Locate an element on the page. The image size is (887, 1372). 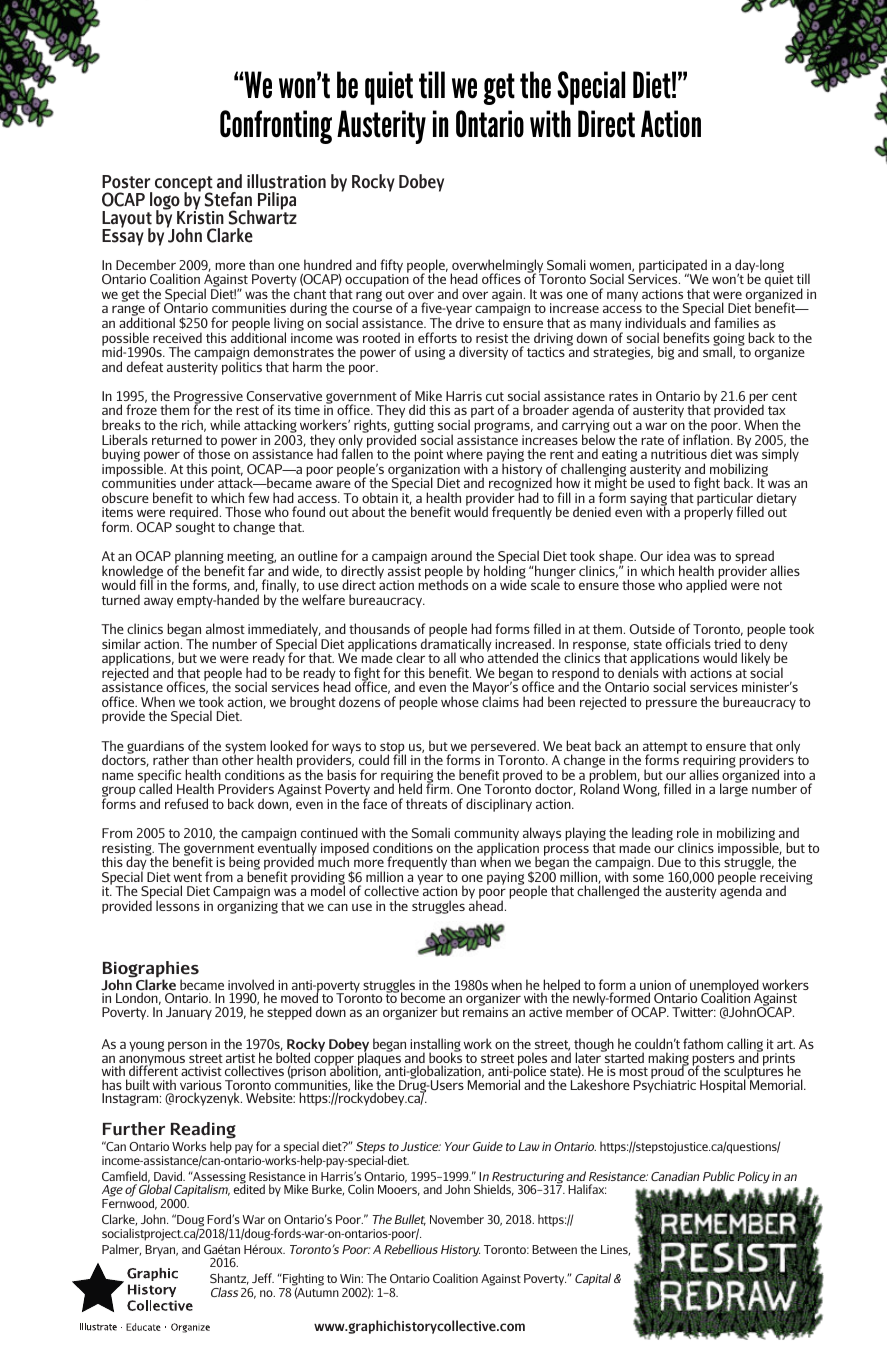
Bryan is located at coordinates (161, 1251).
